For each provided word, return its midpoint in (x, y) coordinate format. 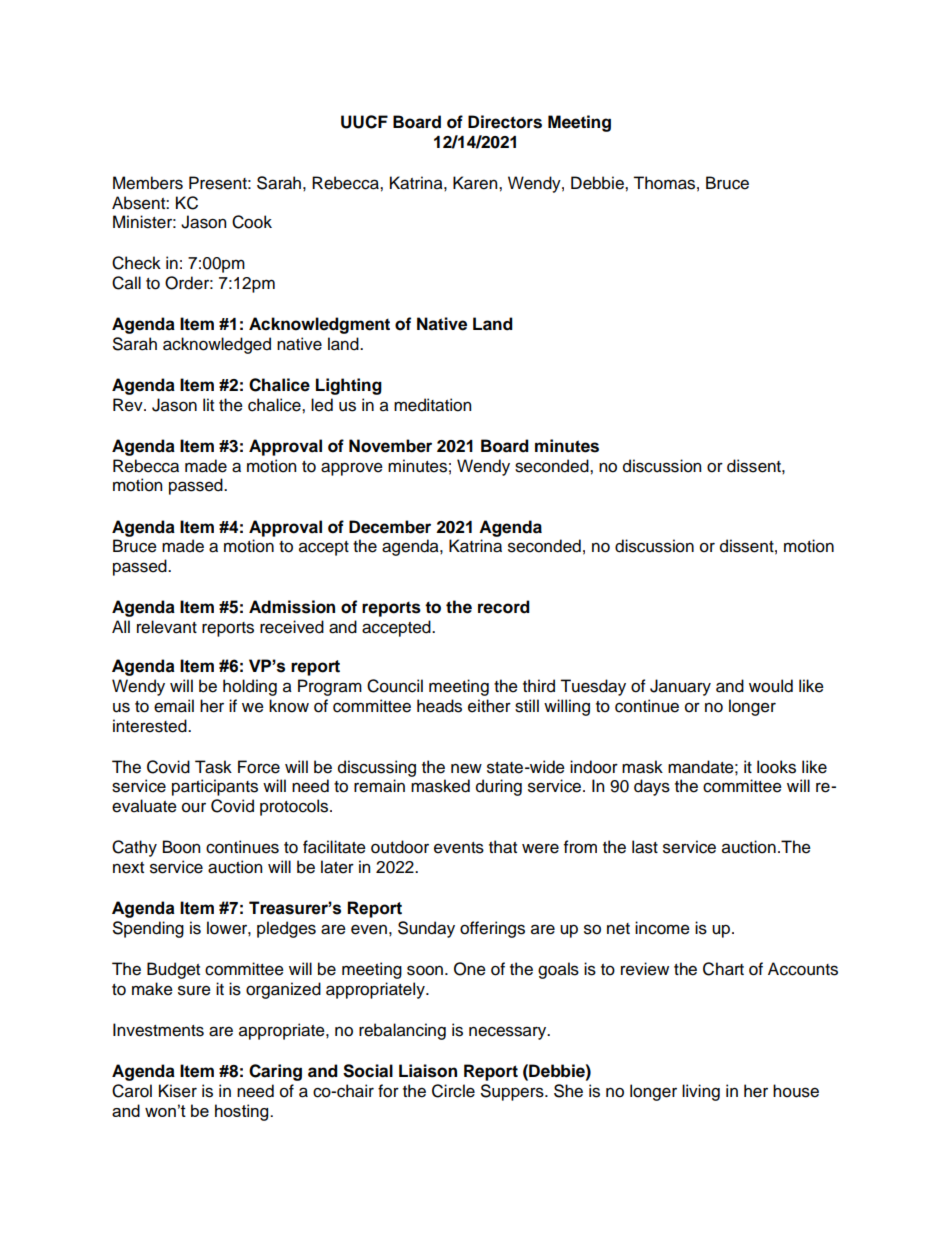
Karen (476, 183)
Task (213, 767)
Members (148, 183)
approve (352, 469)
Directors (505, 122)
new (466, 768)
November (390, 446)
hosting (243, 1112)
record (504, 607)
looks (776, 767)
